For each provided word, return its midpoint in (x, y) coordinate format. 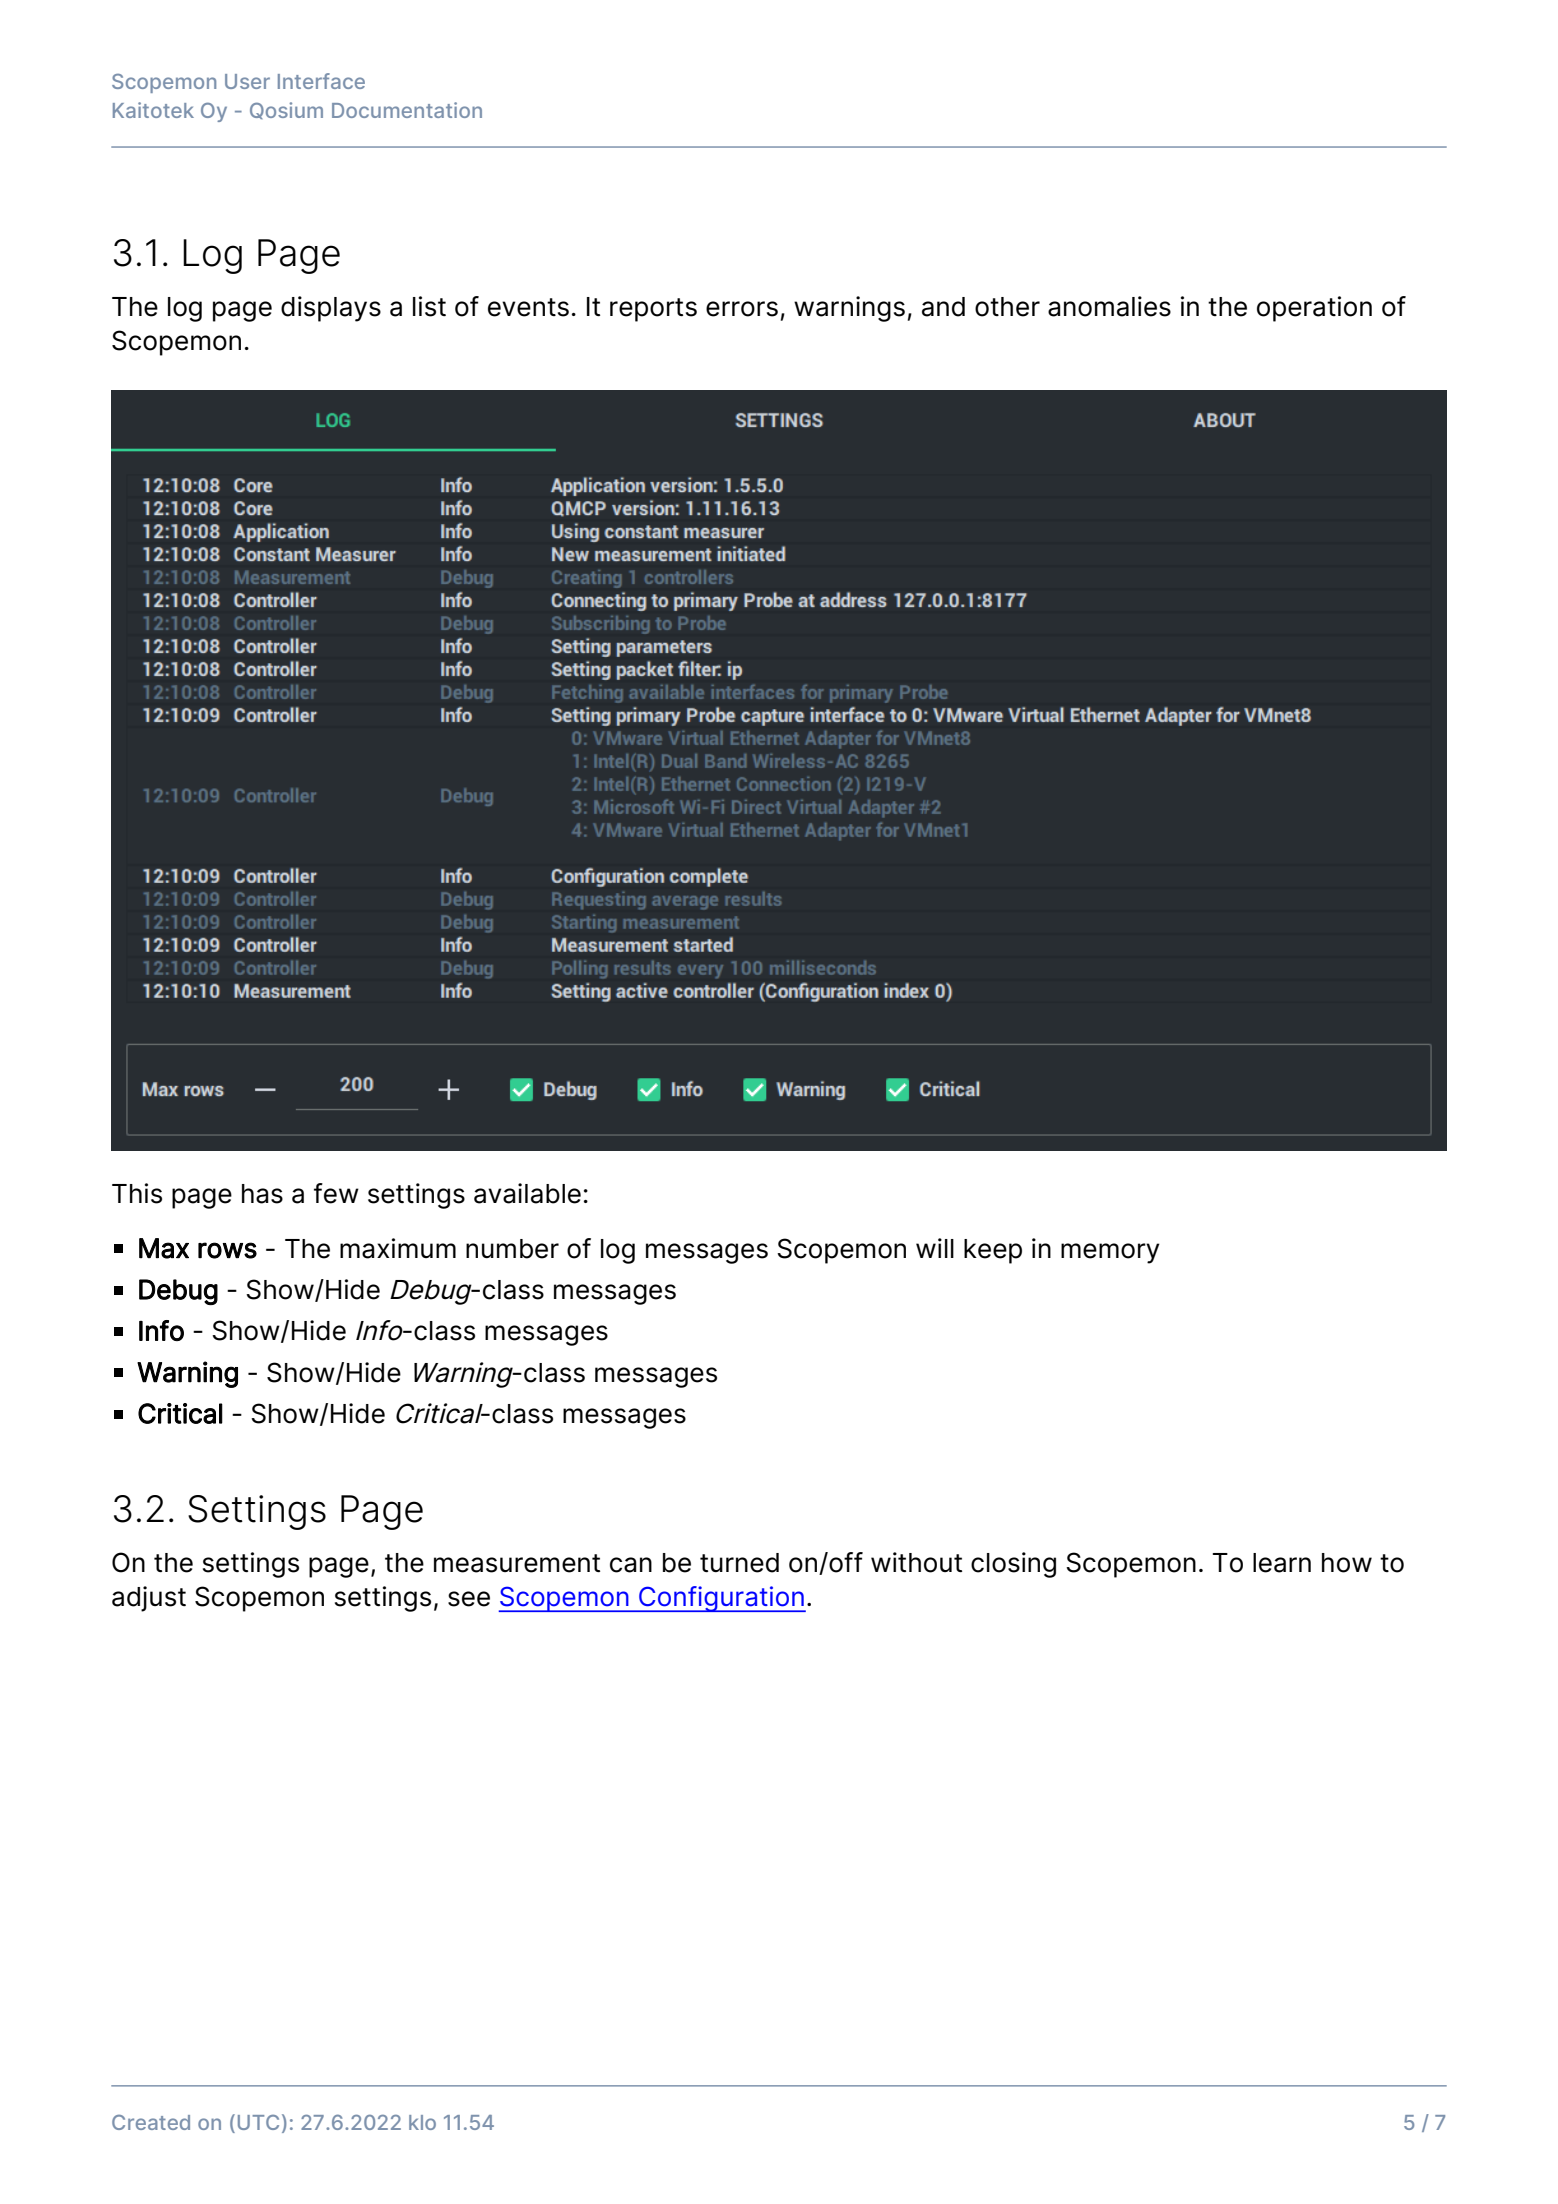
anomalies (1109, 306)
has (262, 1194)
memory (1110, 1253)
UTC (258, 2122)
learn (1282, 1563)
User (247, 81)
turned (739, 1563)
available (527, 1193)
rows (227, 1250)
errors (742, 309)
